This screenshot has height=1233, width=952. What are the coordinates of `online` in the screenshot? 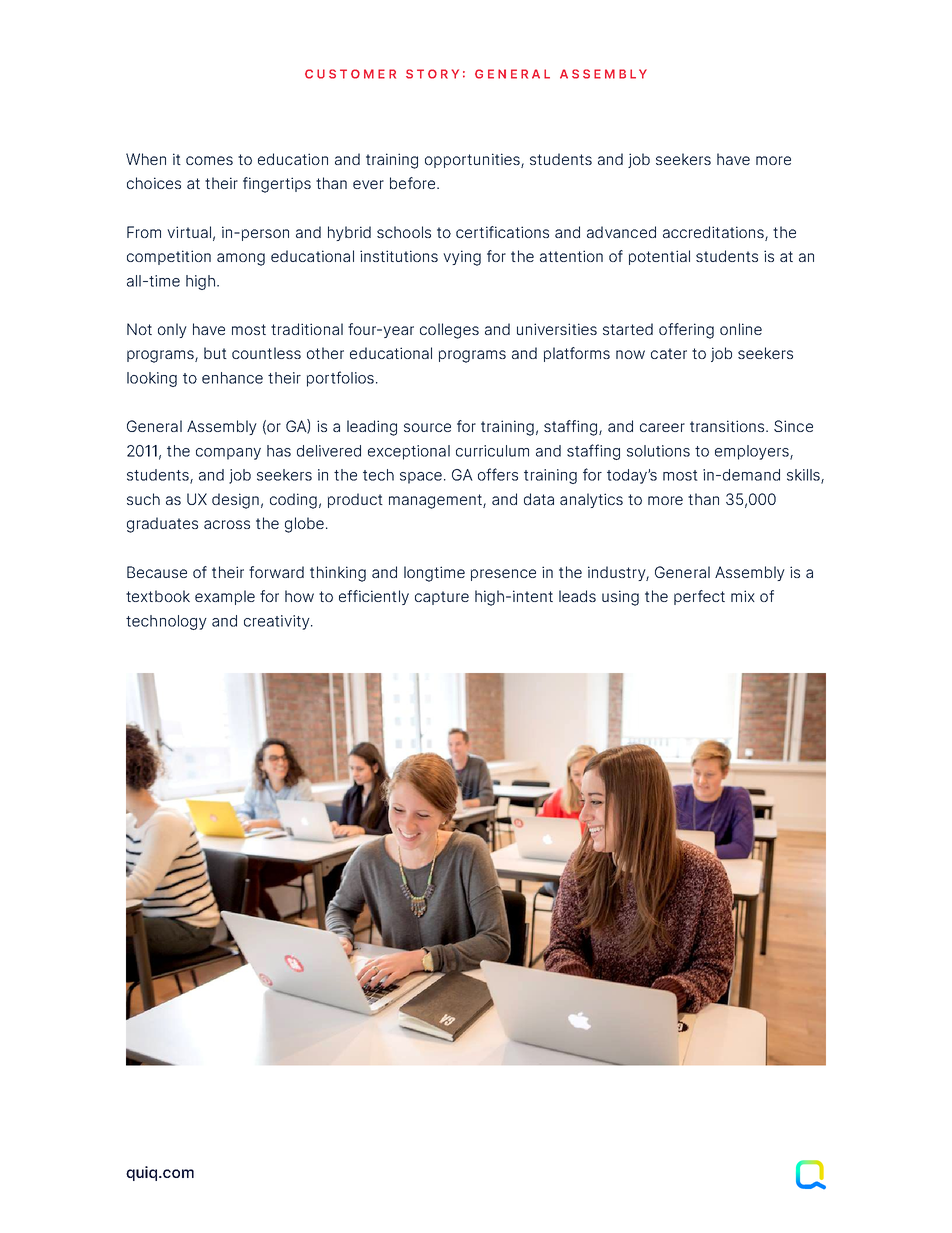 It's located at (741, 329).
